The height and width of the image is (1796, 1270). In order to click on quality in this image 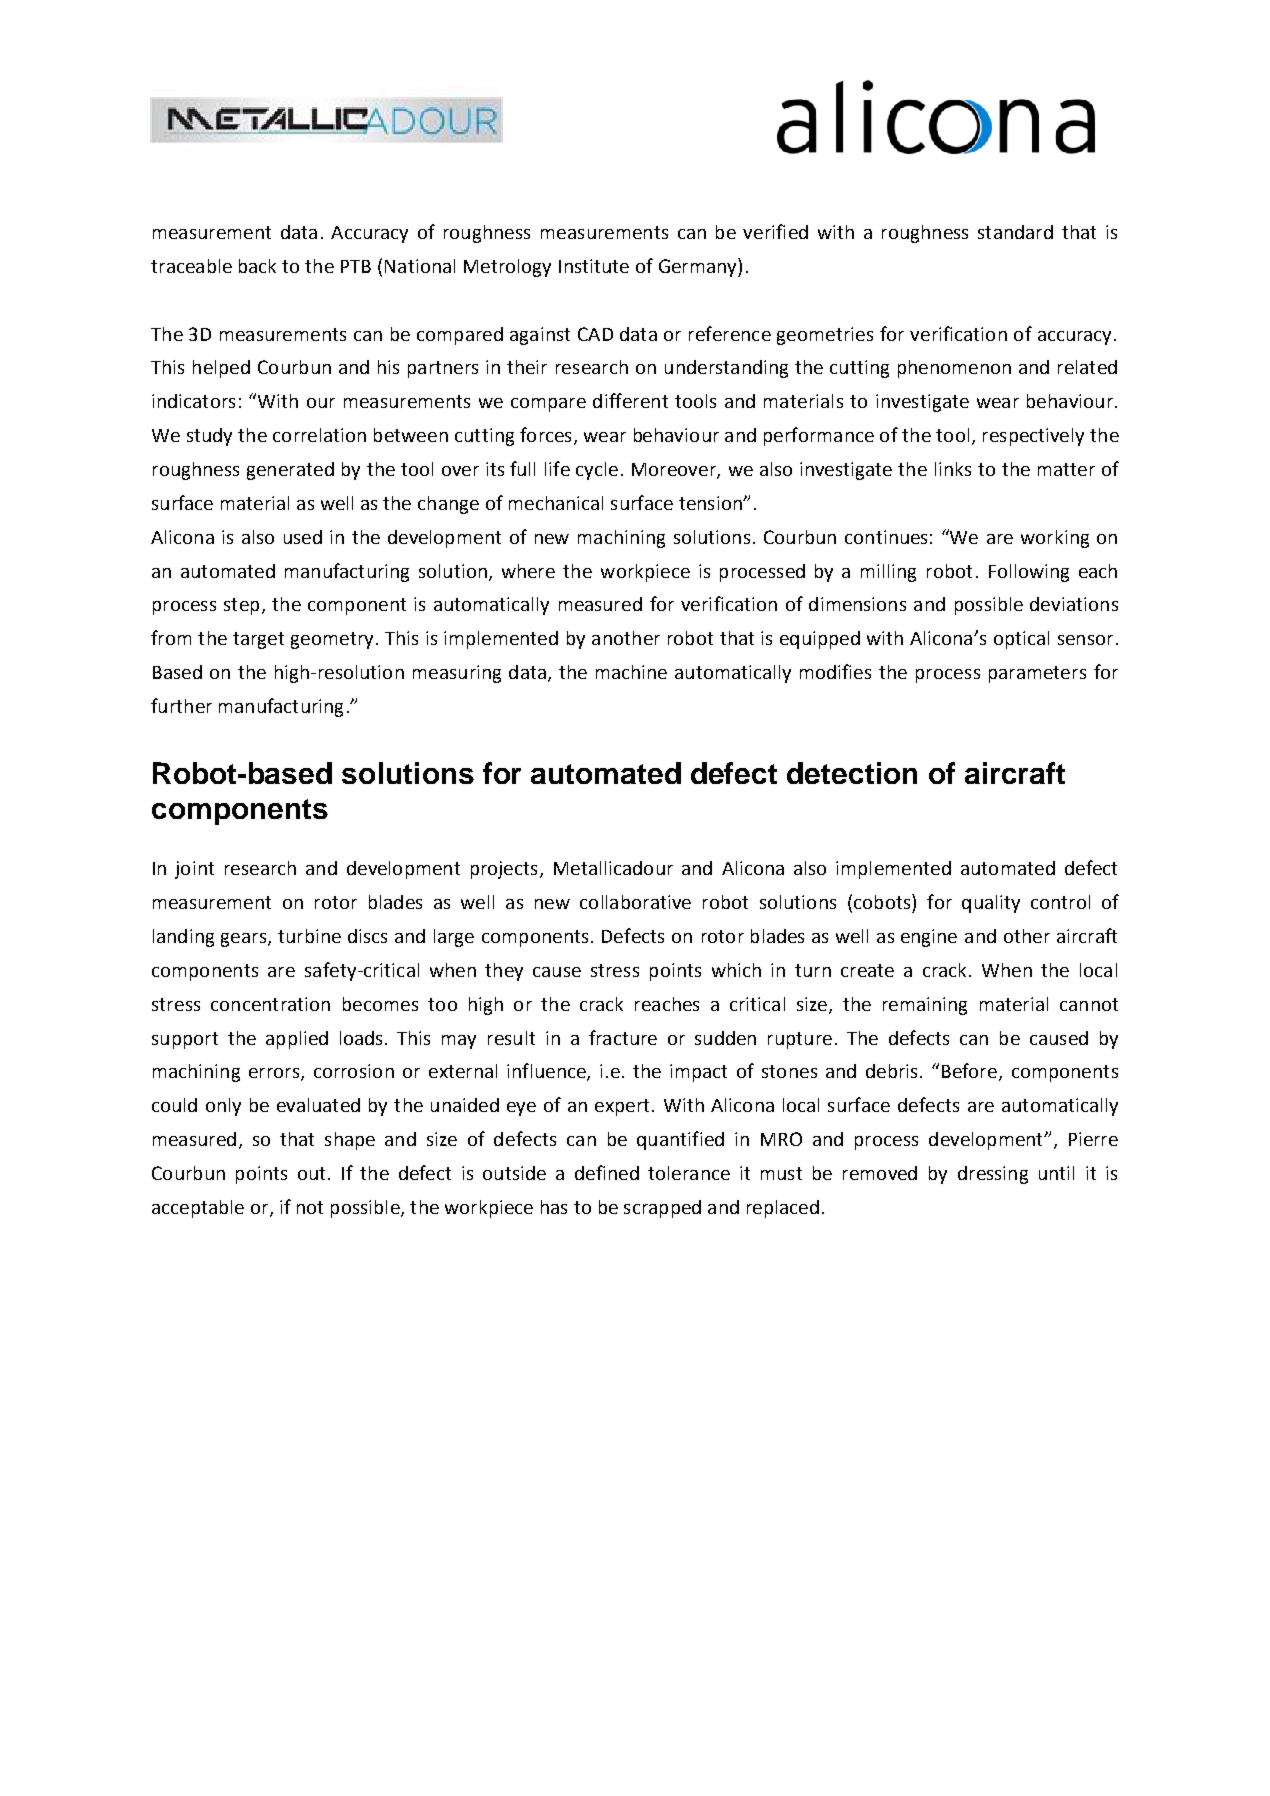, I will do `click(991, 904)`.
